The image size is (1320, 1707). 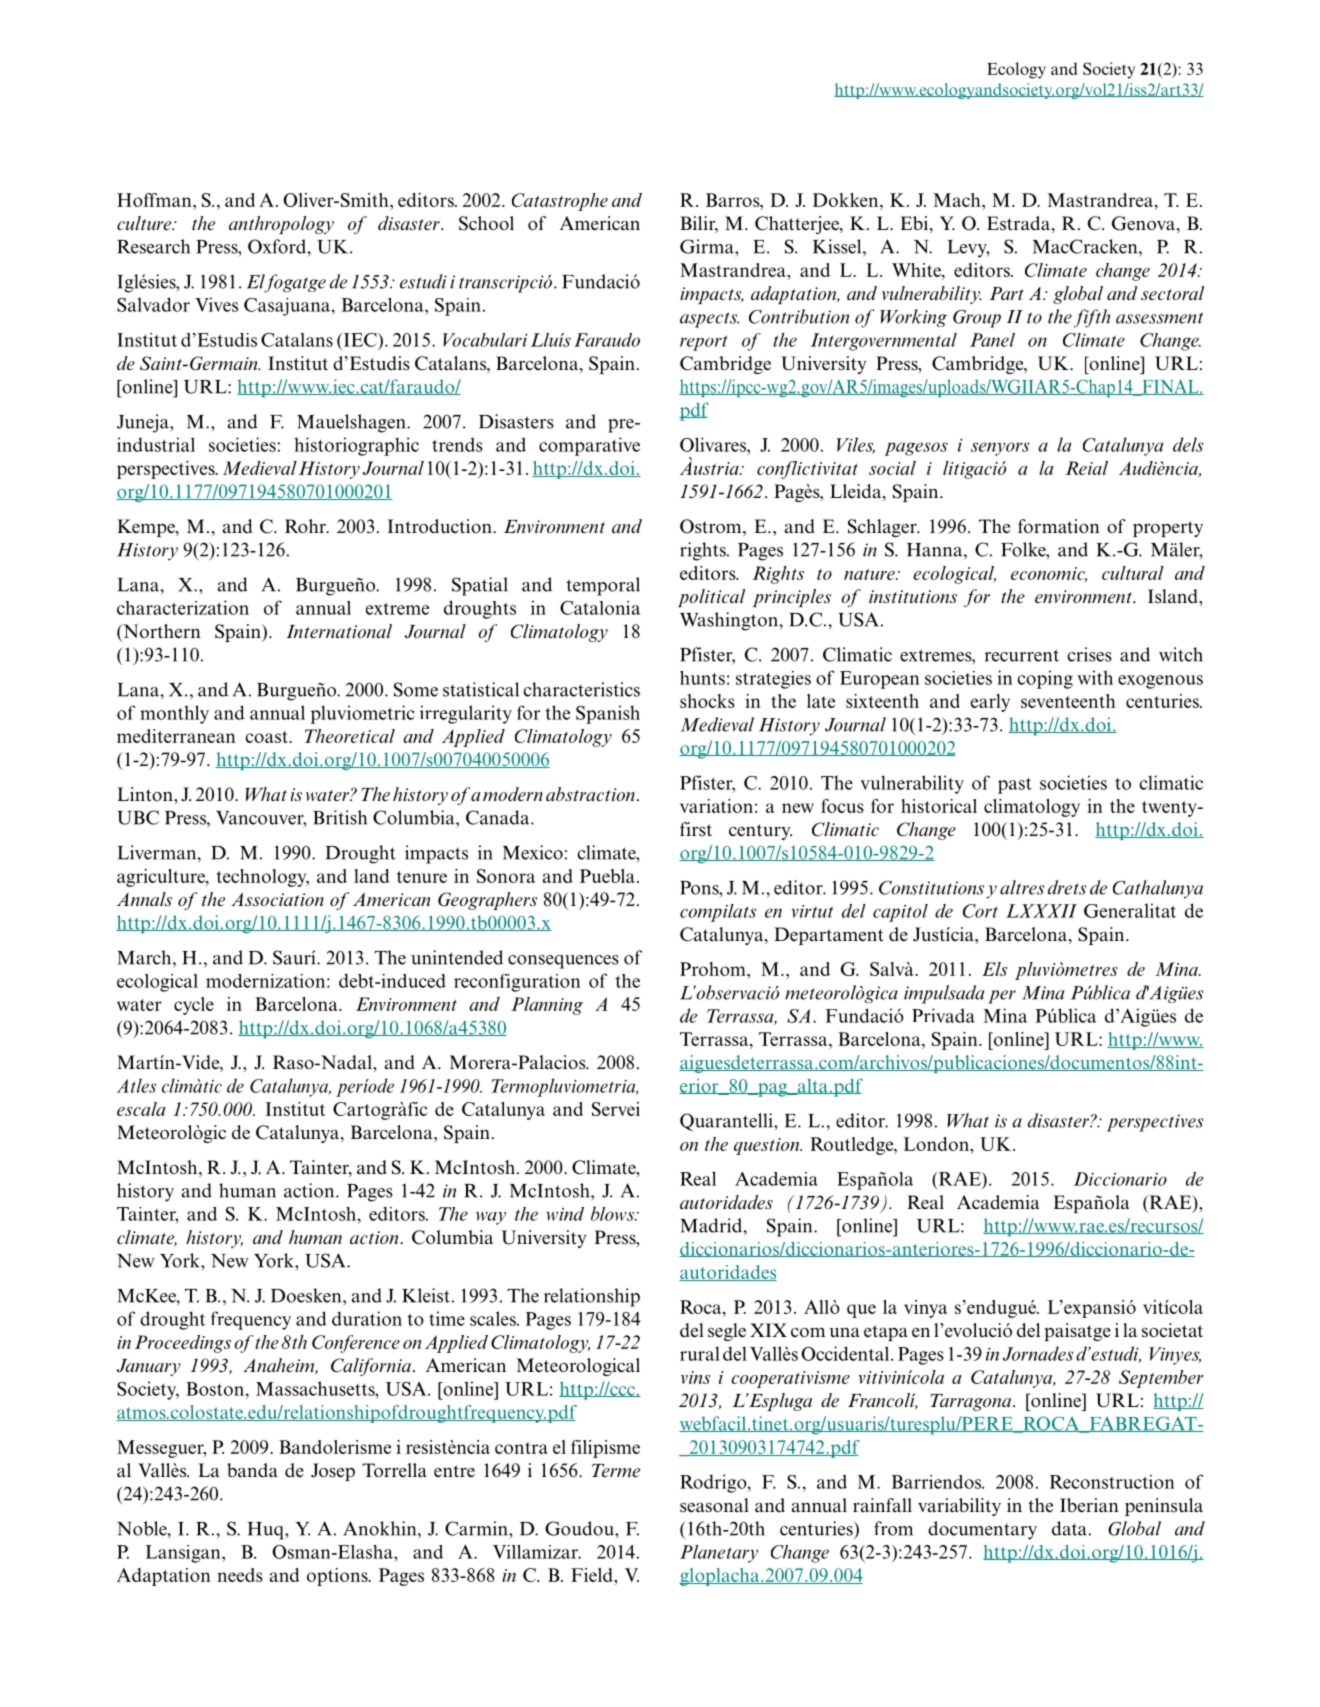 What do you see at coordinates (281, 225) in the screenshot?
I see `anthropology` at bounding box center [281, 225].
